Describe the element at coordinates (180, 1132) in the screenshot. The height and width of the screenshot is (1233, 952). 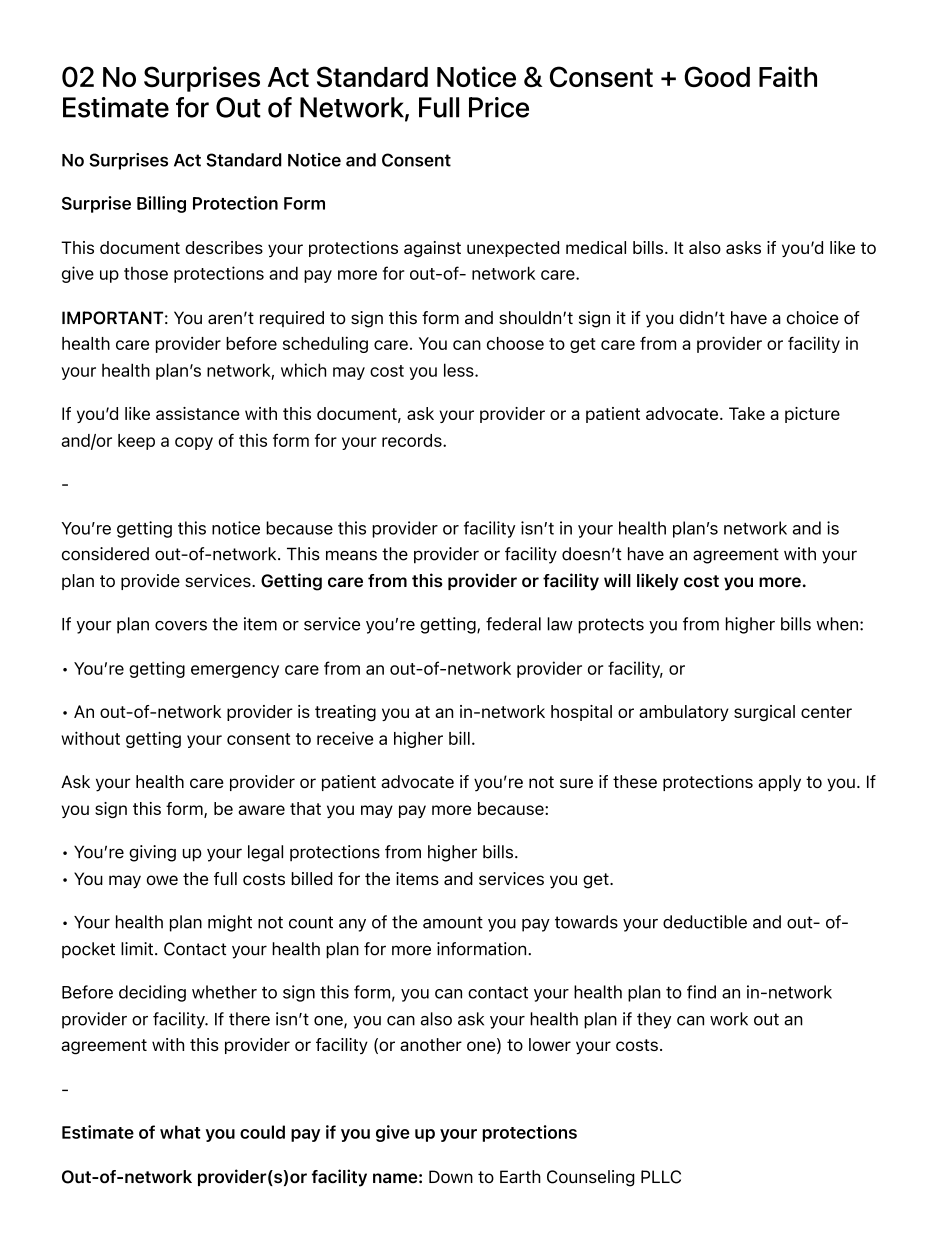
I see `what` at that location.
